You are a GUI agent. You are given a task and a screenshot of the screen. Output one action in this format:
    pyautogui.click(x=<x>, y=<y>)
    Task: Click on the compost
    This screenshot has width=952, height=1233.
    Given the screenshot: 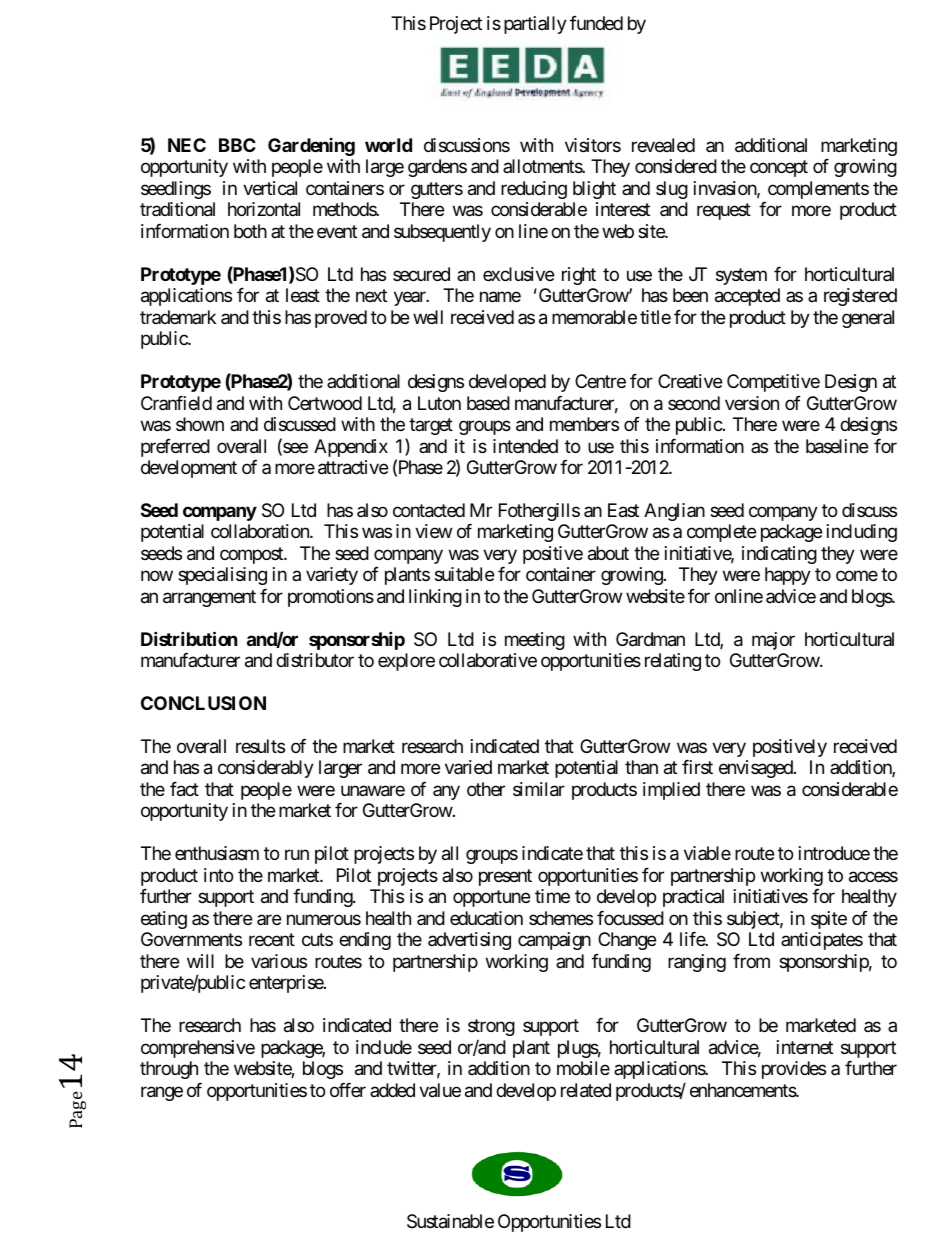 What is the action you would take?
    pyautogui.click(x=252, y=555)
